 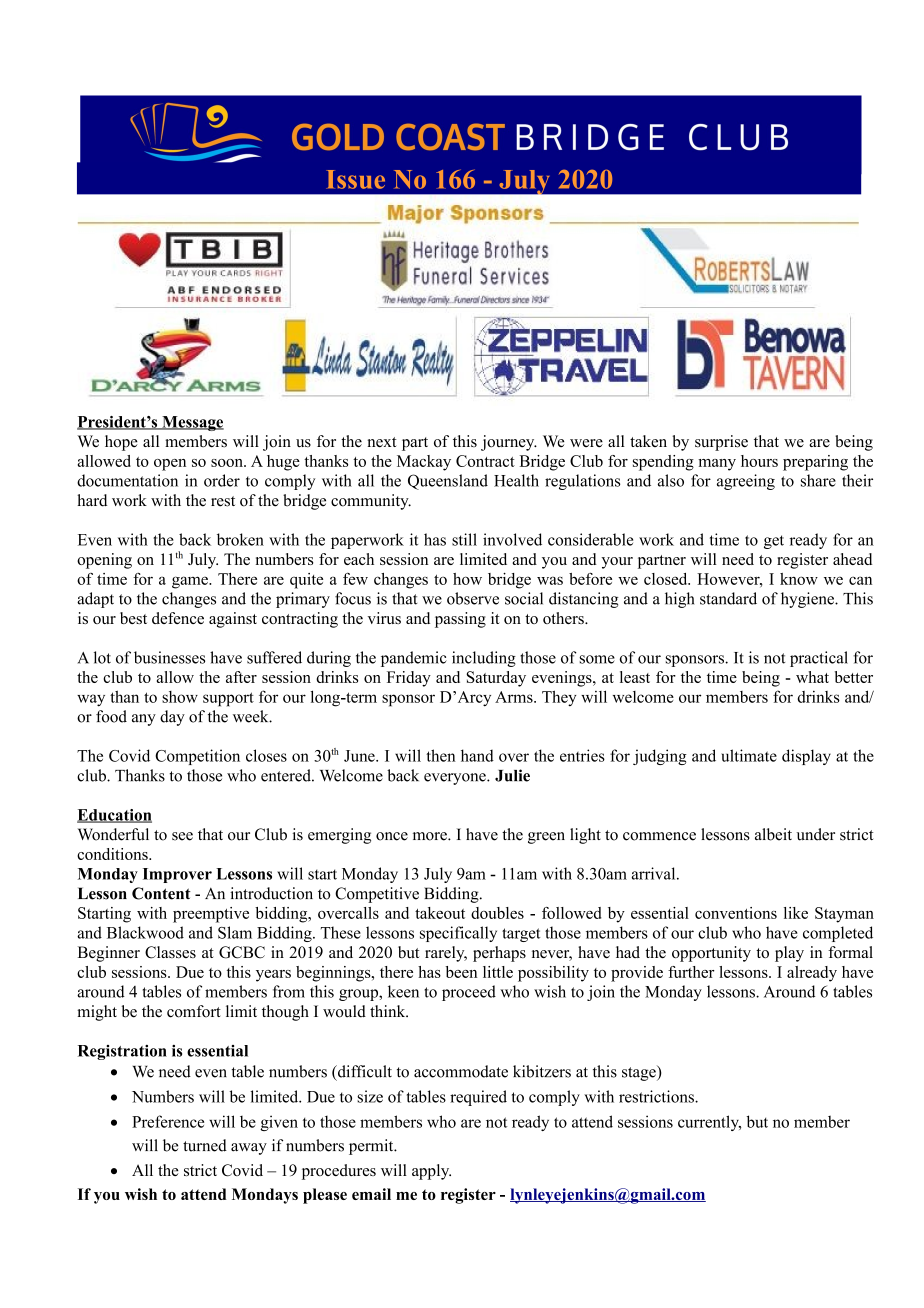 What do you see at coordinates (509, 443) in the screenshot?
I see `journey` at bounding box center [509, 443].
